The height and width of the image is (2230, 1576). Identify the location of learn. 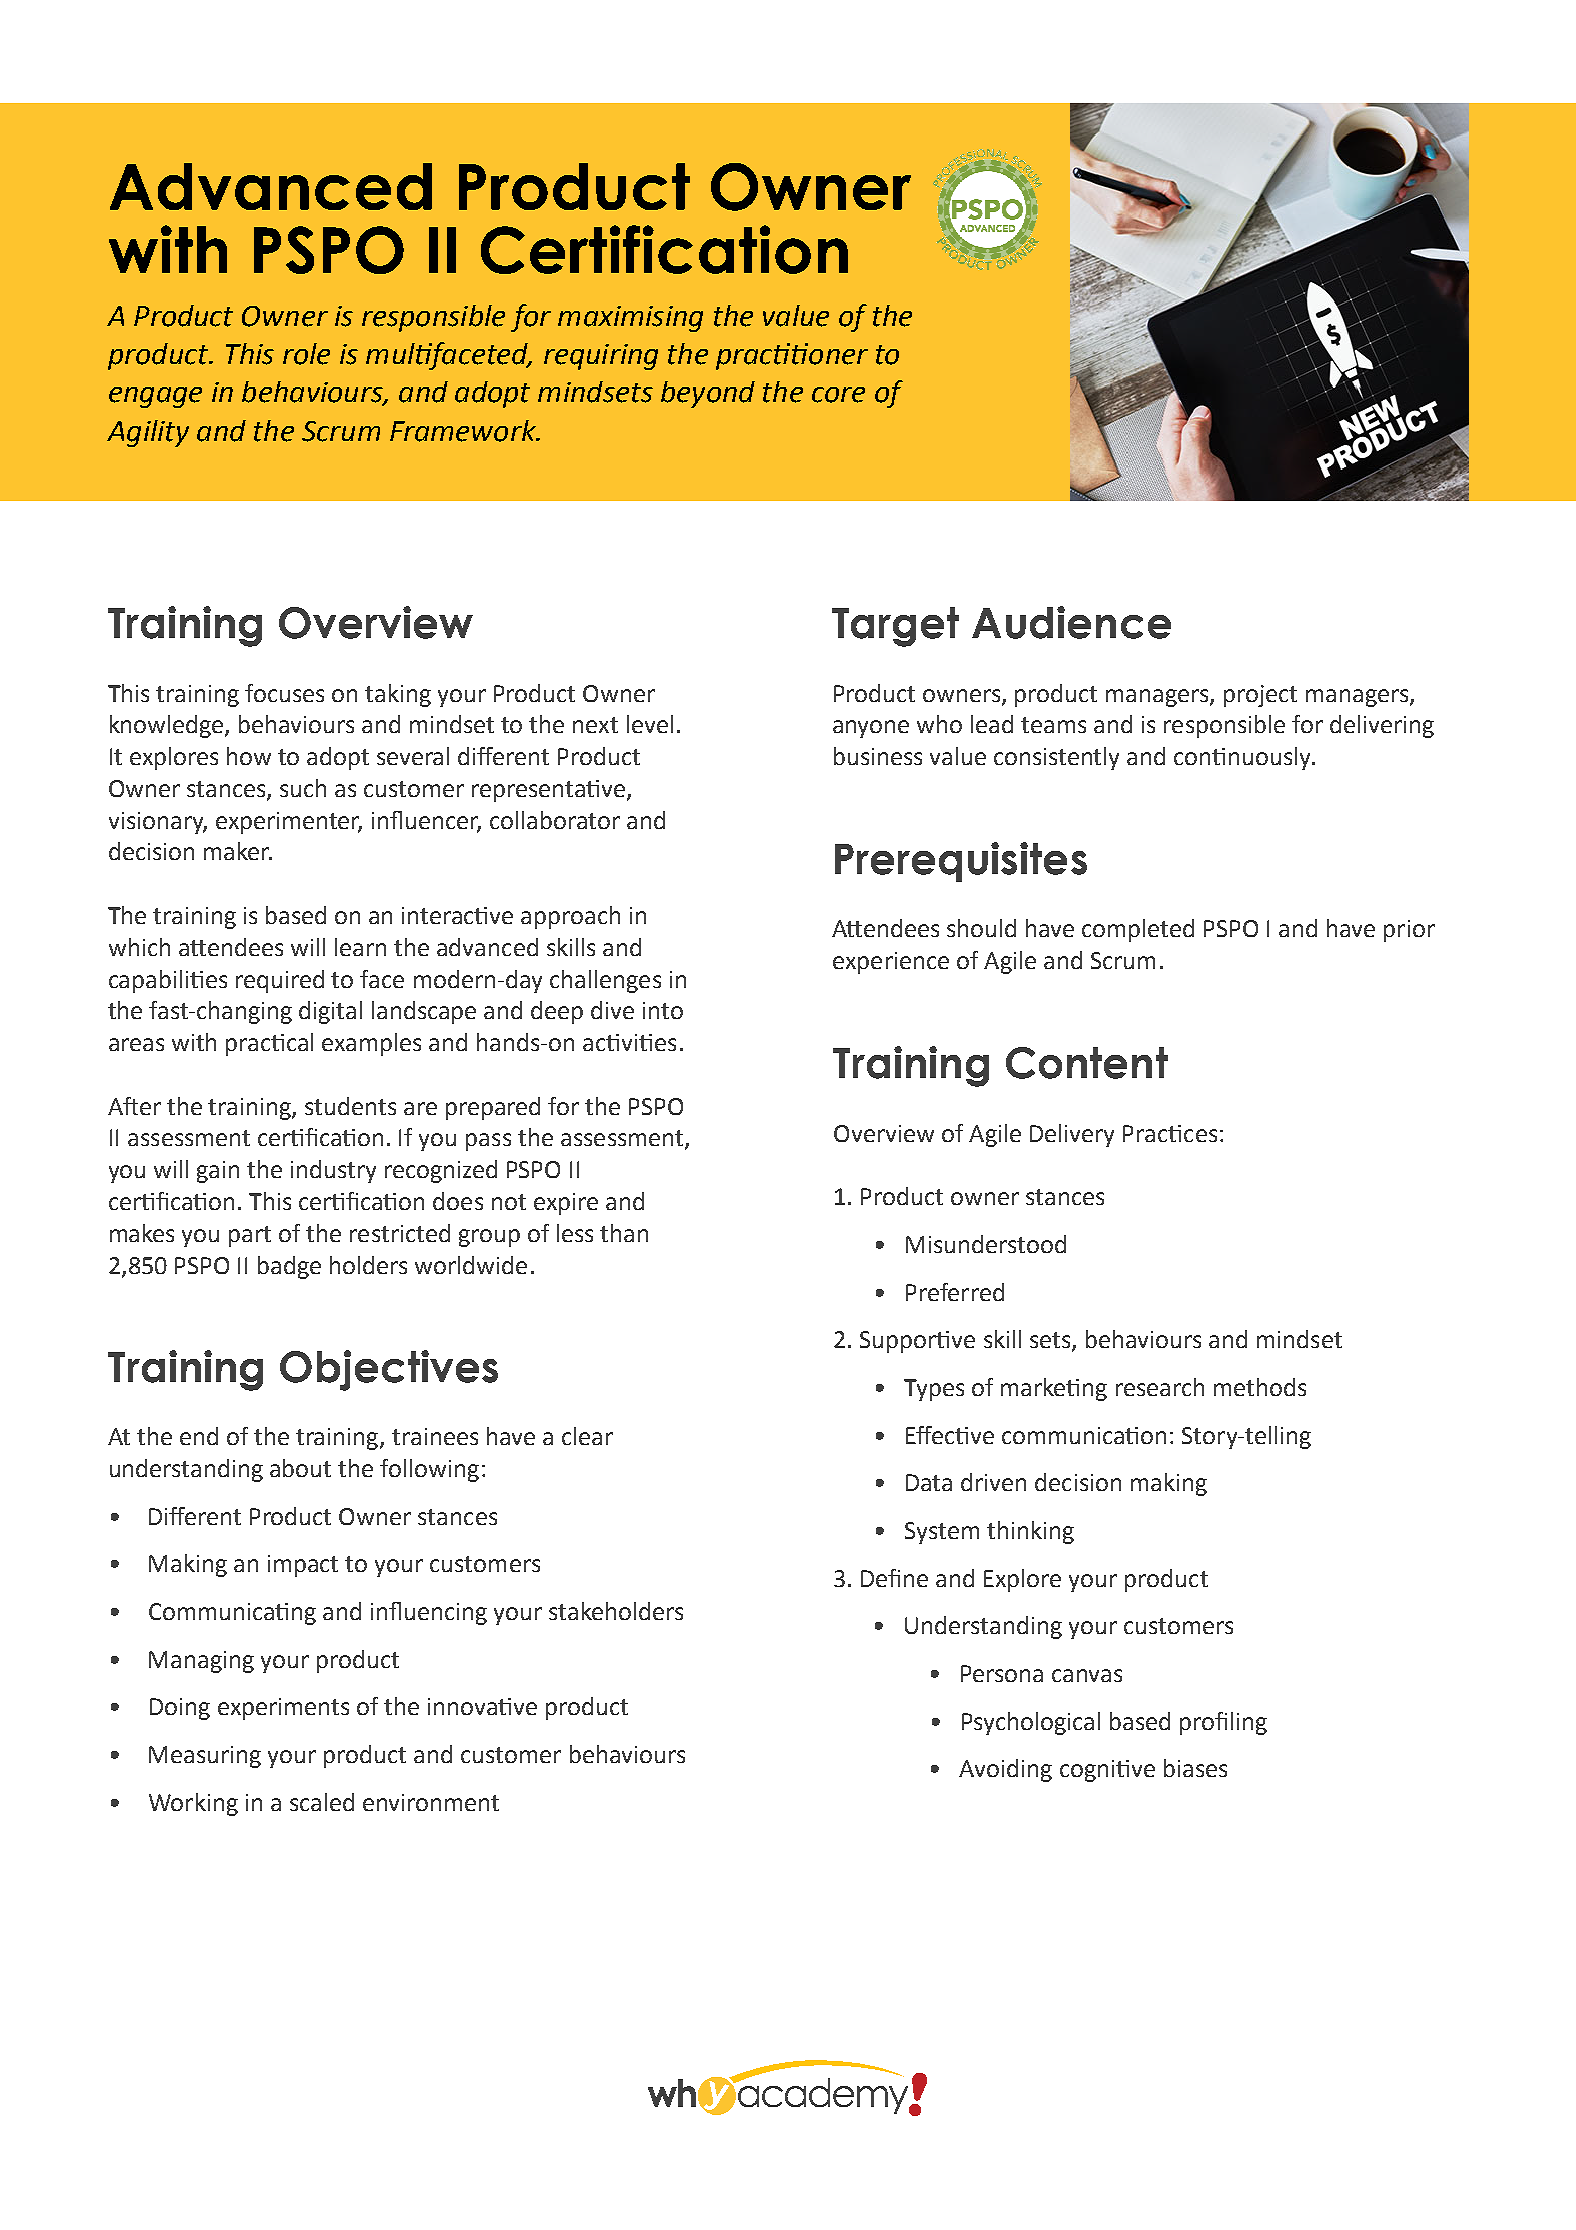
(360, 947).
